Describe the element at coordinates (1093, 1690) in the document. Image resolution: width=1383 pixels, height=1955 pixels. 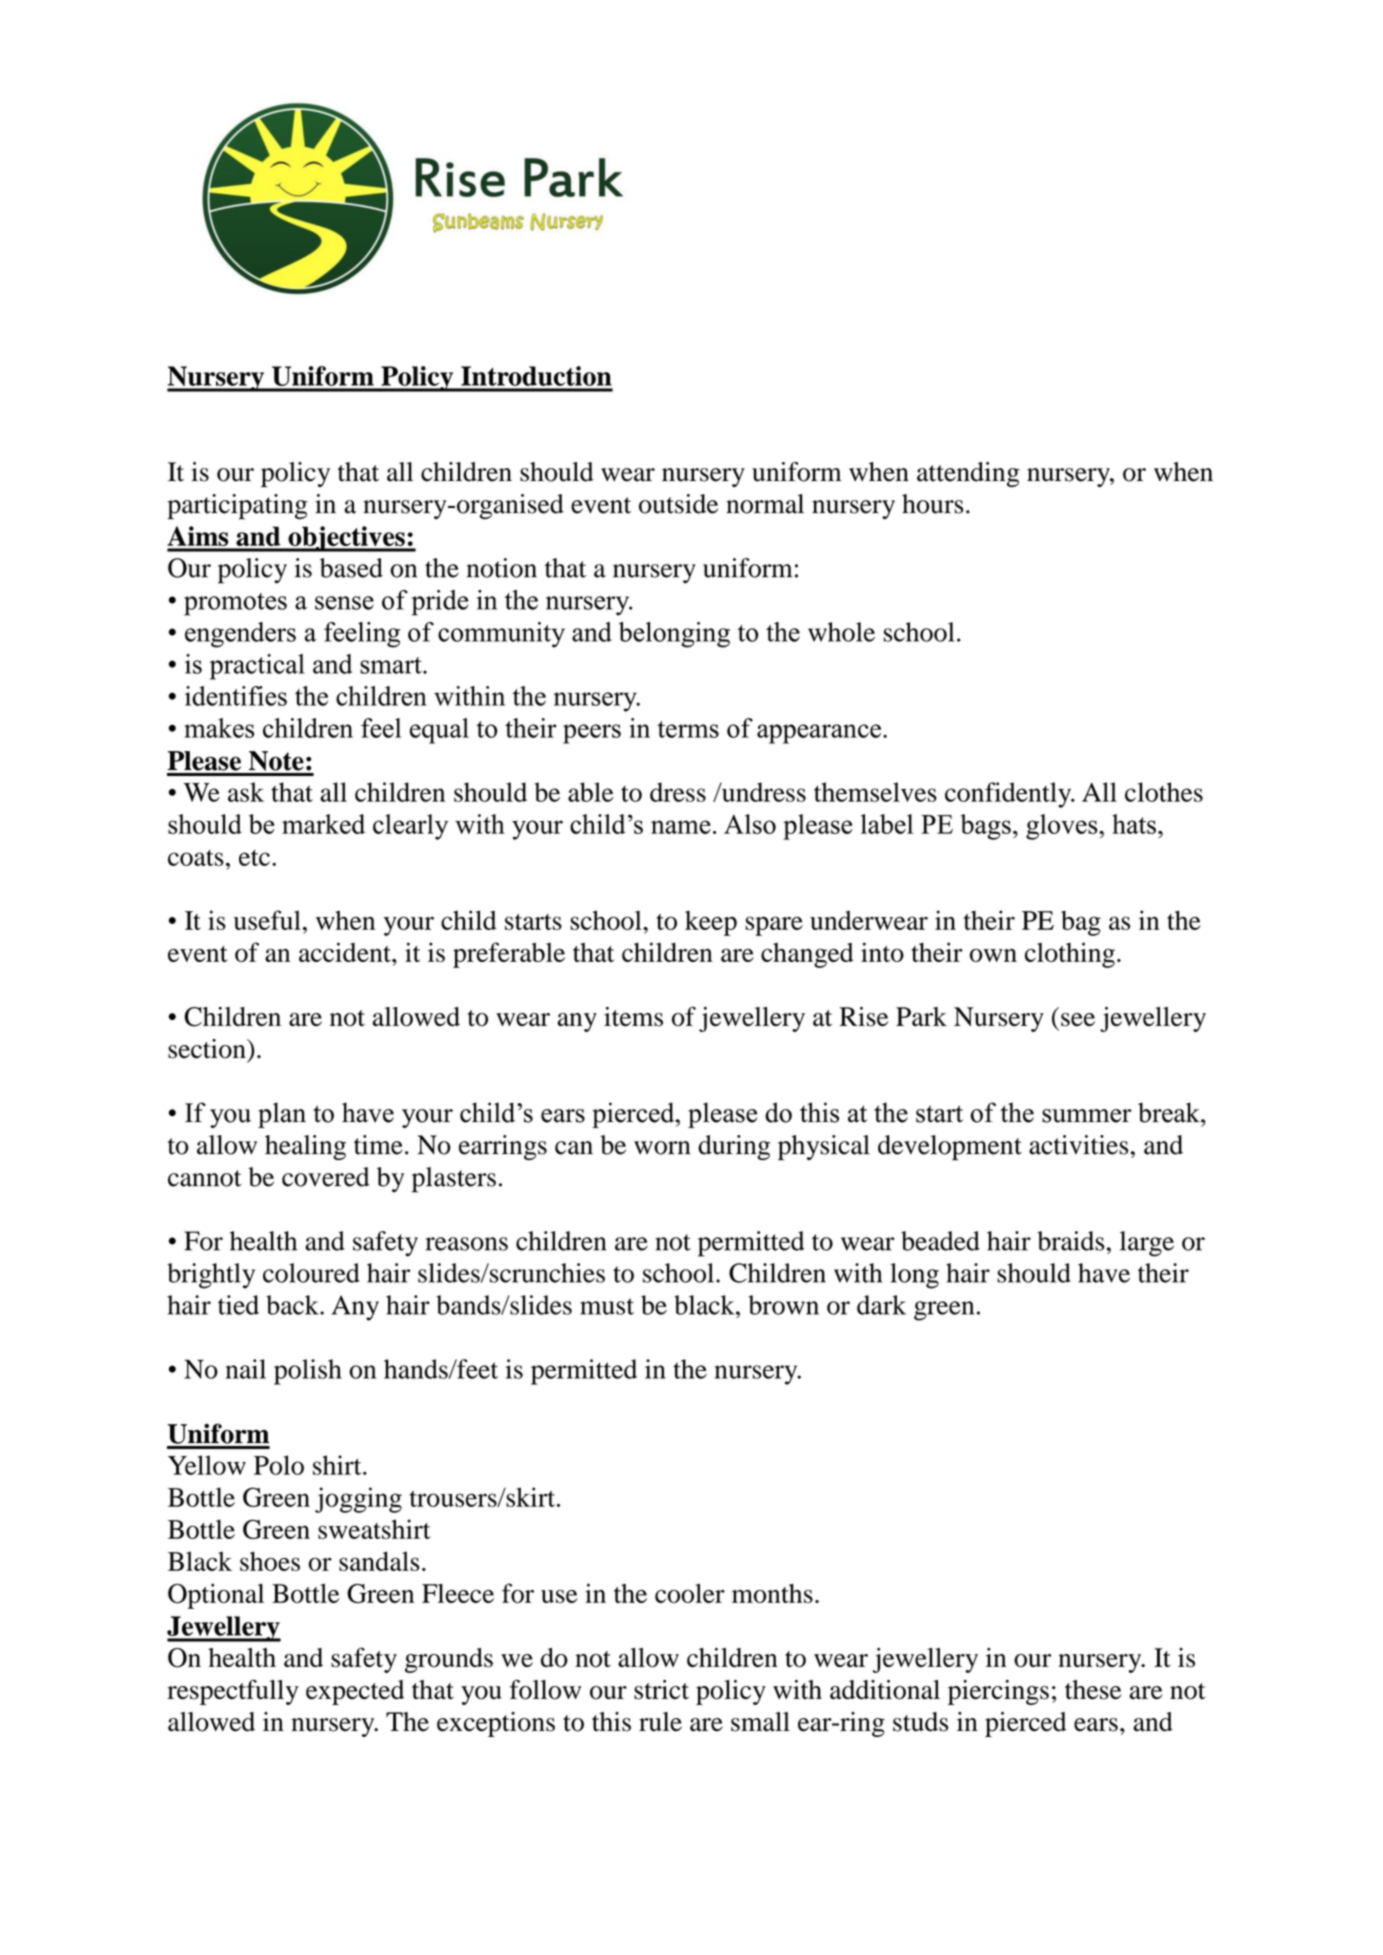
I see `these` at that location.
